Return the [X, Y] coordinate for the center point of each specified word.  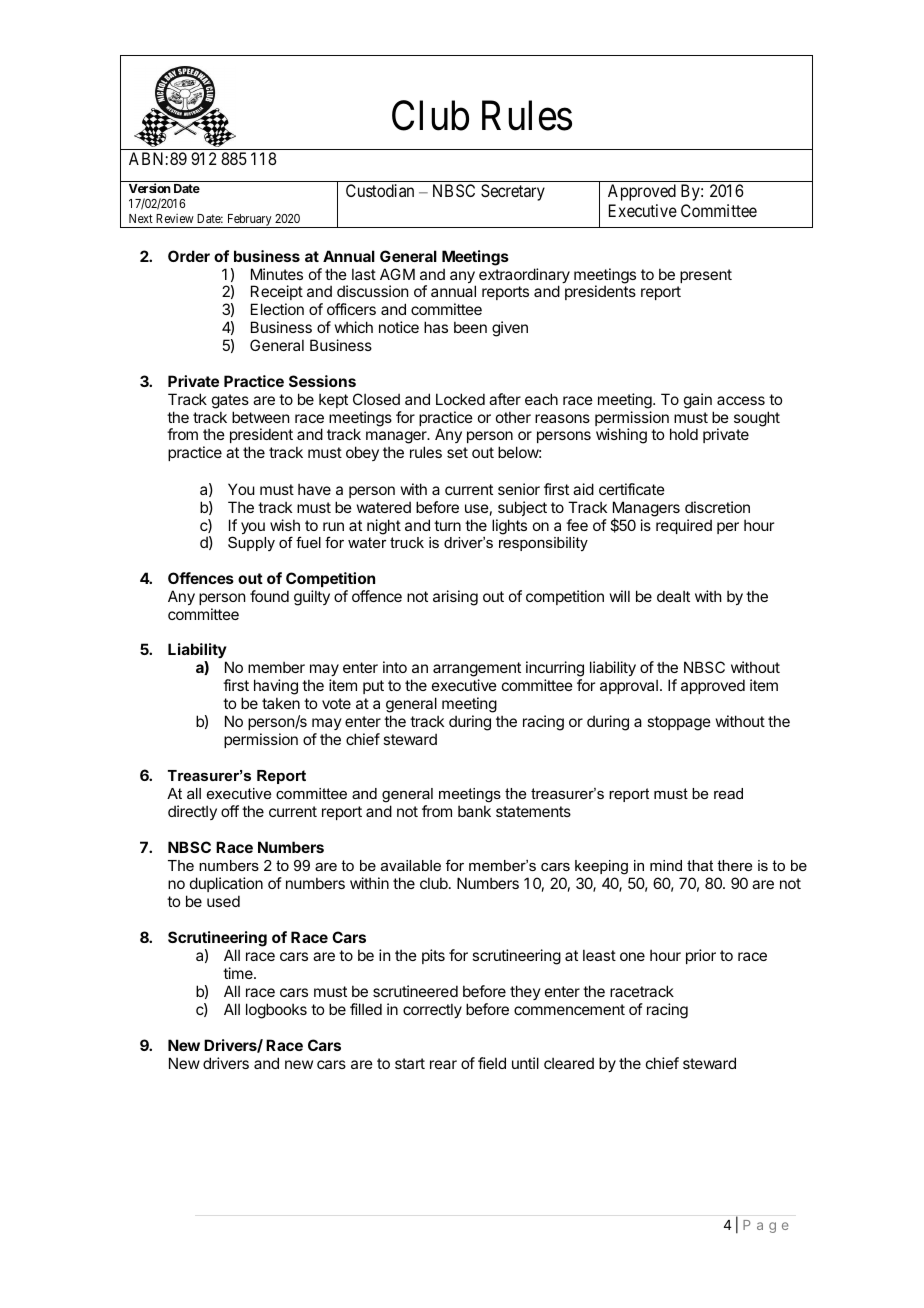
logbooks [276, 1011]
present [706, 276]
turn [447, 525]
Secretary [513, 192]
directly [192, 812]
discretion [717, 507]
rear [443, 1064]
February [249, 221]
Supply [251, 543]
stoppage [679, 723]
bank [474, 811]
